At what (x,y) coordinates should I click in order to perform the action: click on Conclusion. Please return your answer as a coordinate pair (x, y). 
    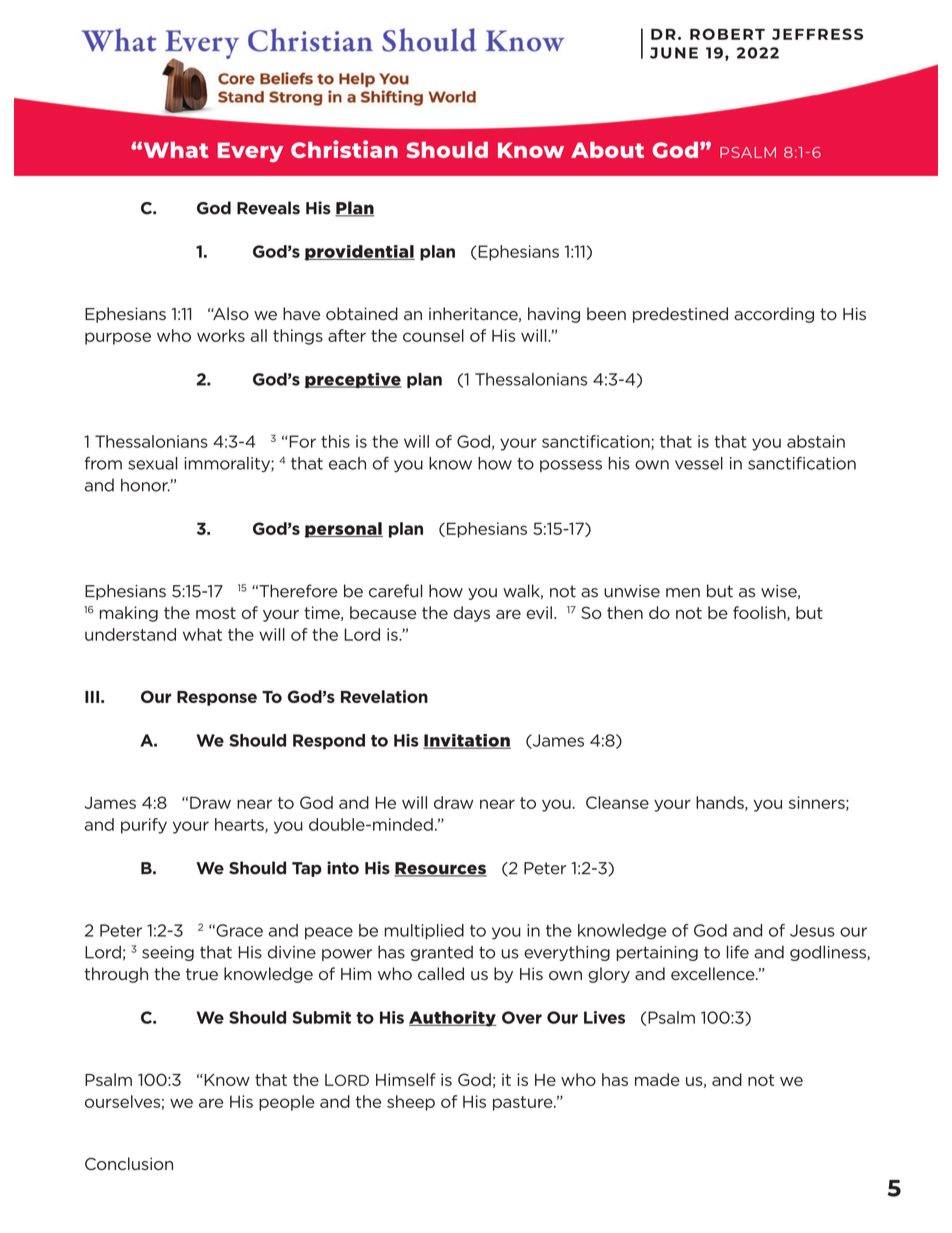
    Looking at the image, I should click on (129, 1164).
